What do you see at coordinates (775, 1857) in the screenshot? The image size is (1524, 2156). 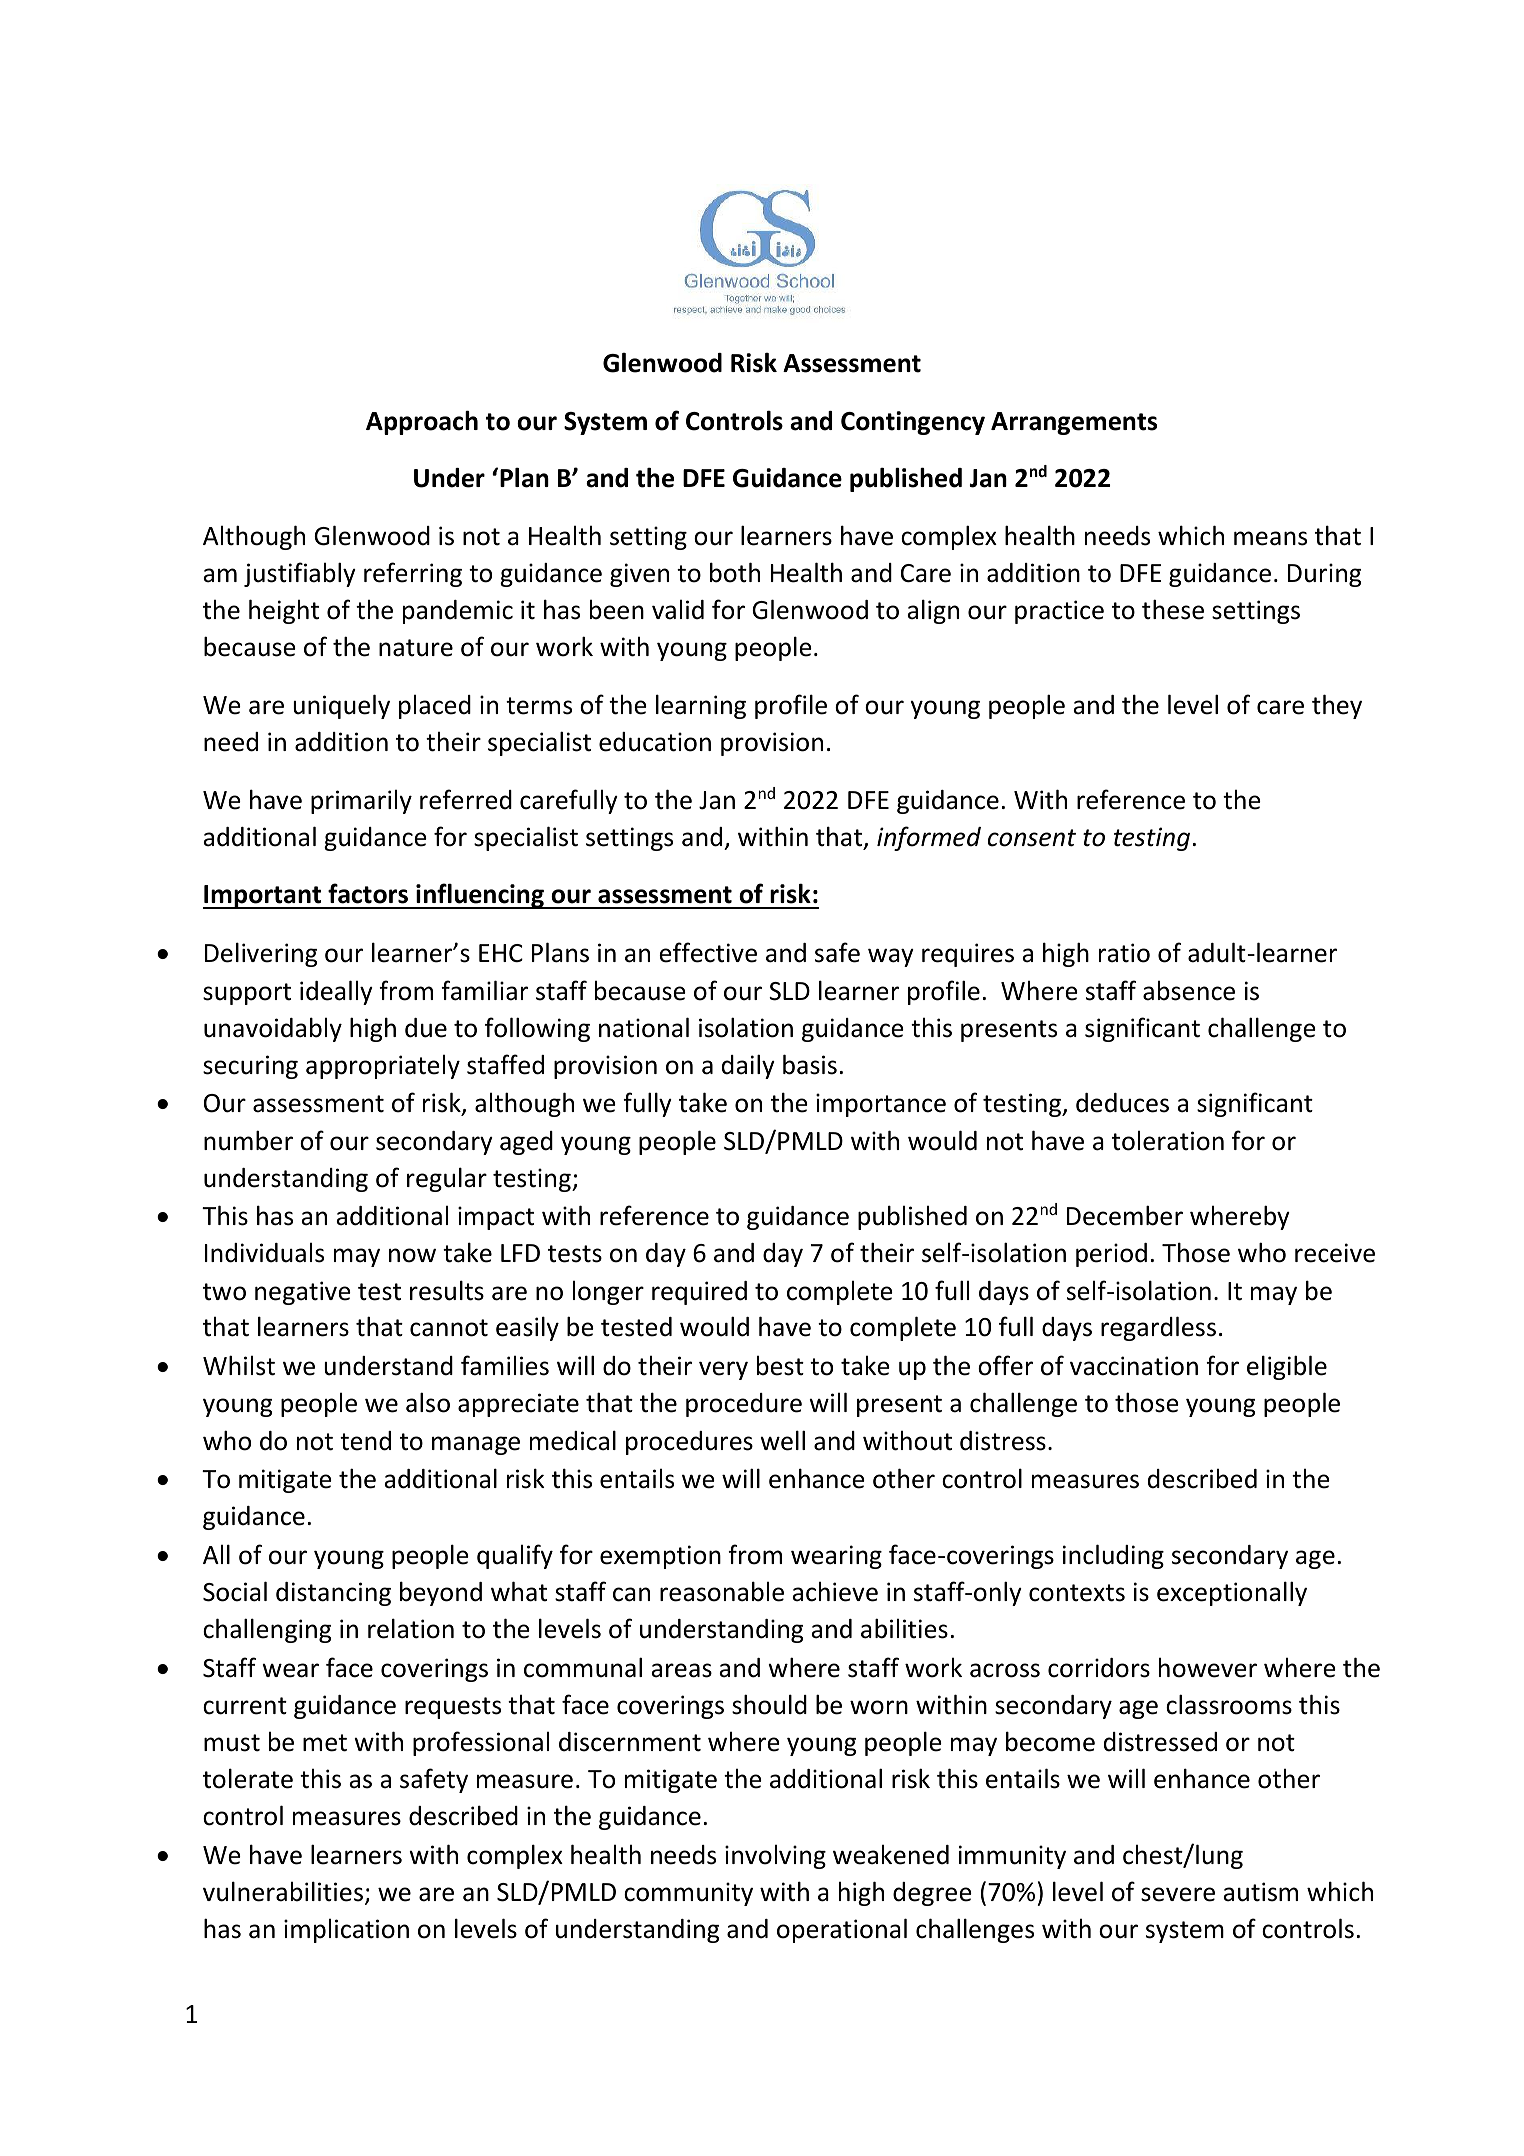 I see `involving` at bounding box center [775, 1857].
